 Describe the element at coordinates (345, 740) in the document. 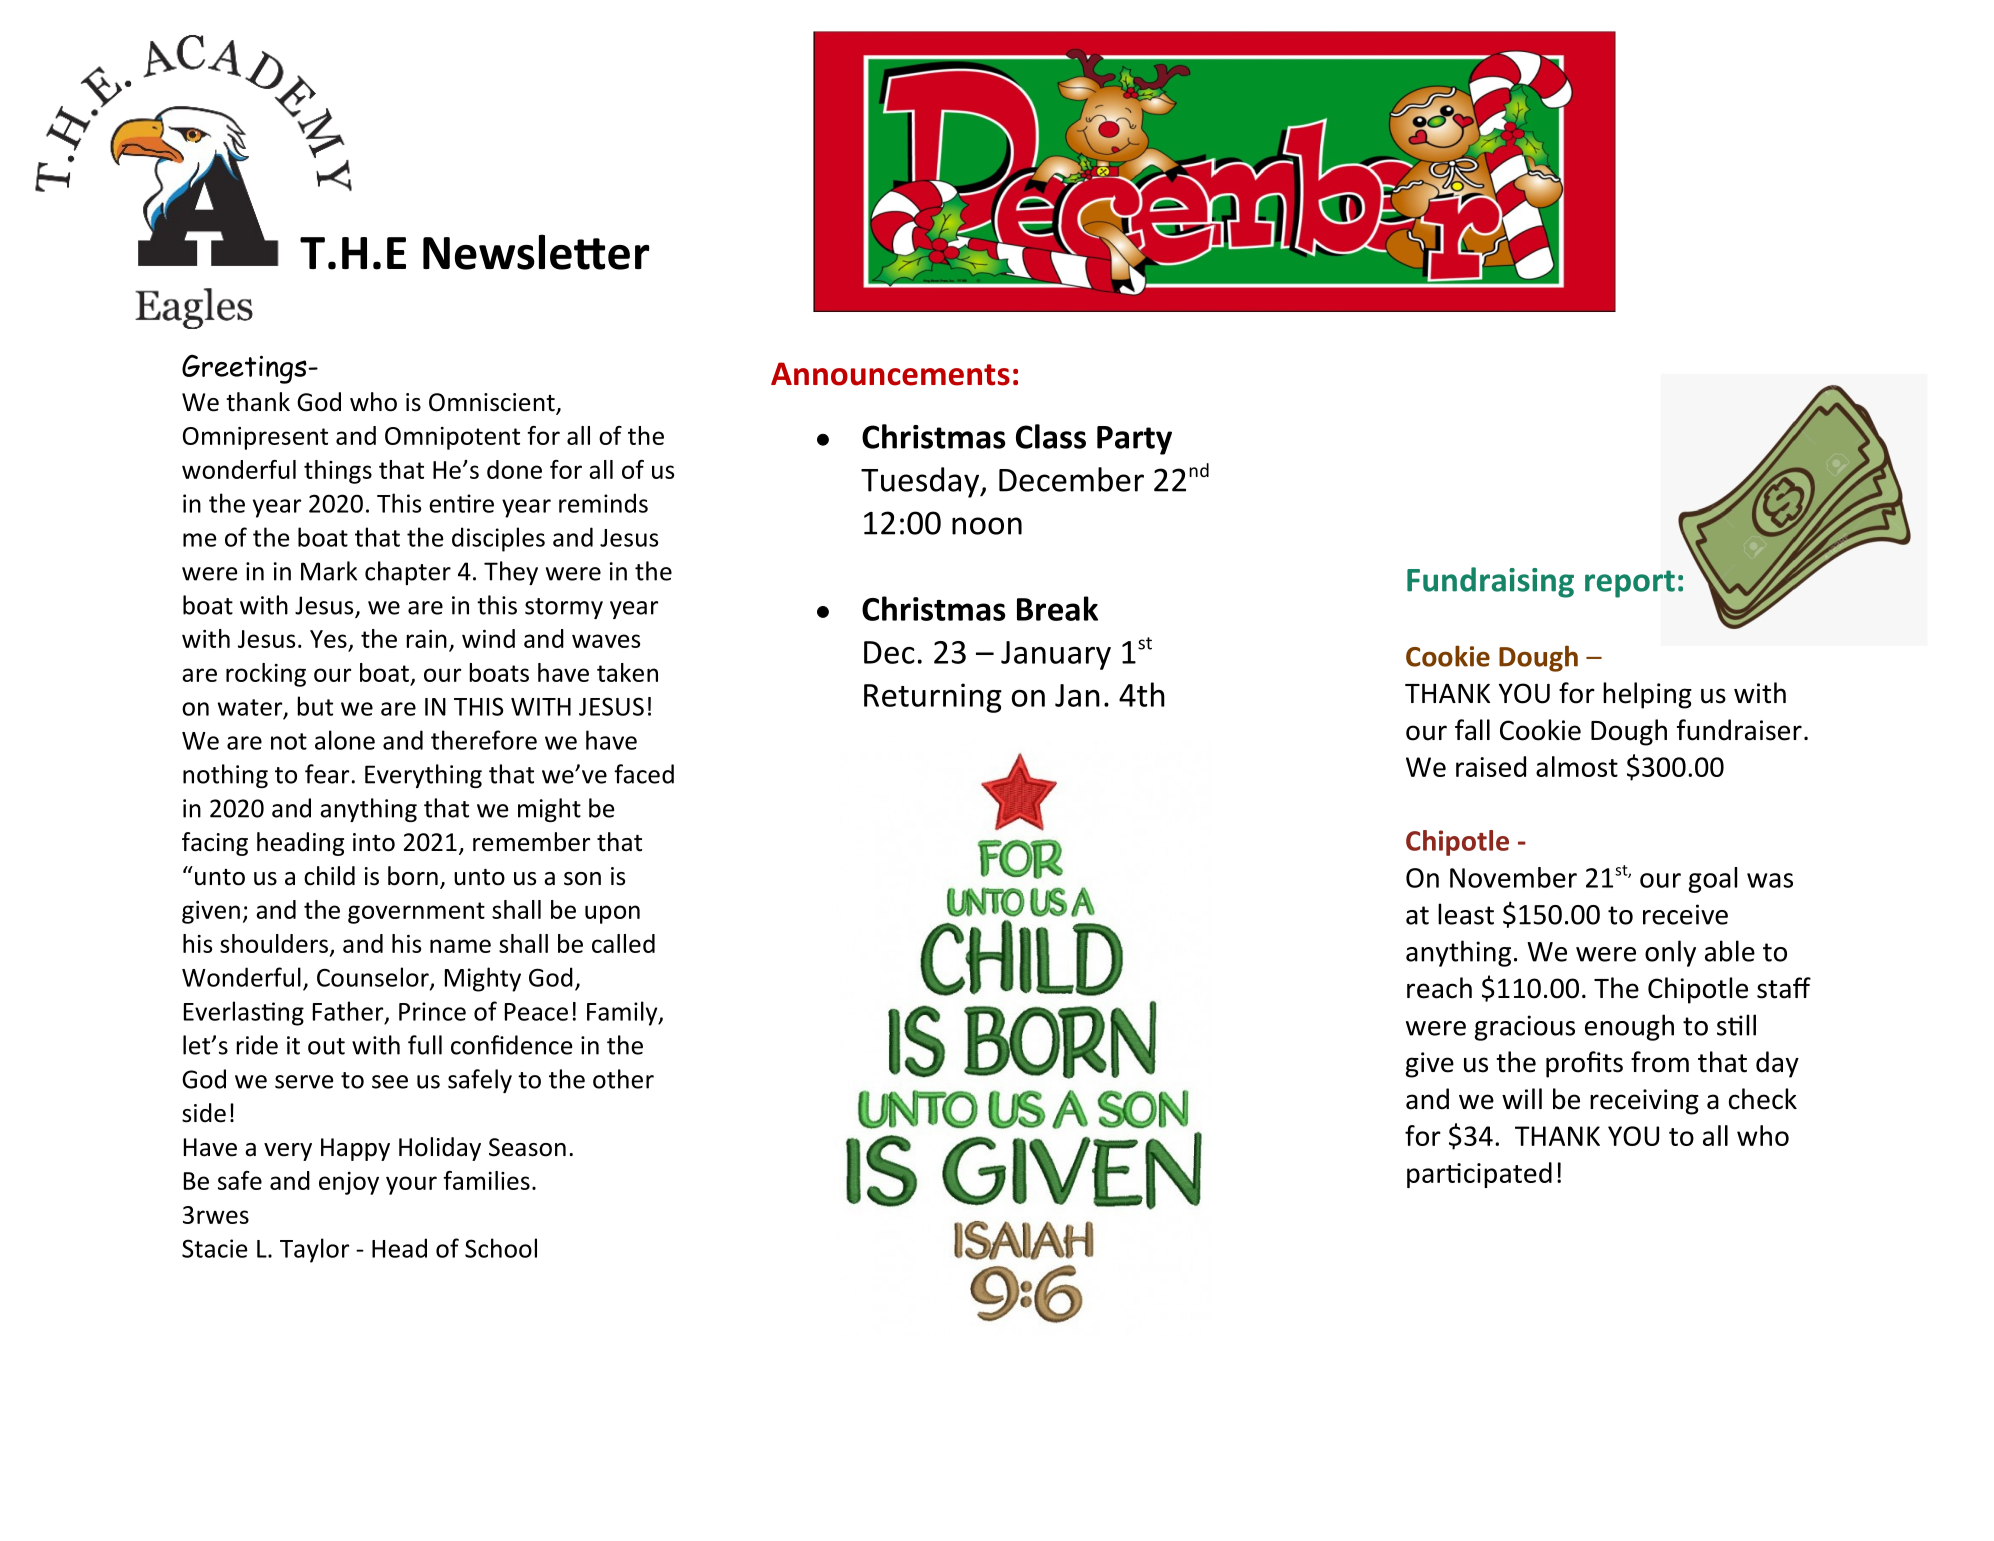

I see `alone` at that location.
